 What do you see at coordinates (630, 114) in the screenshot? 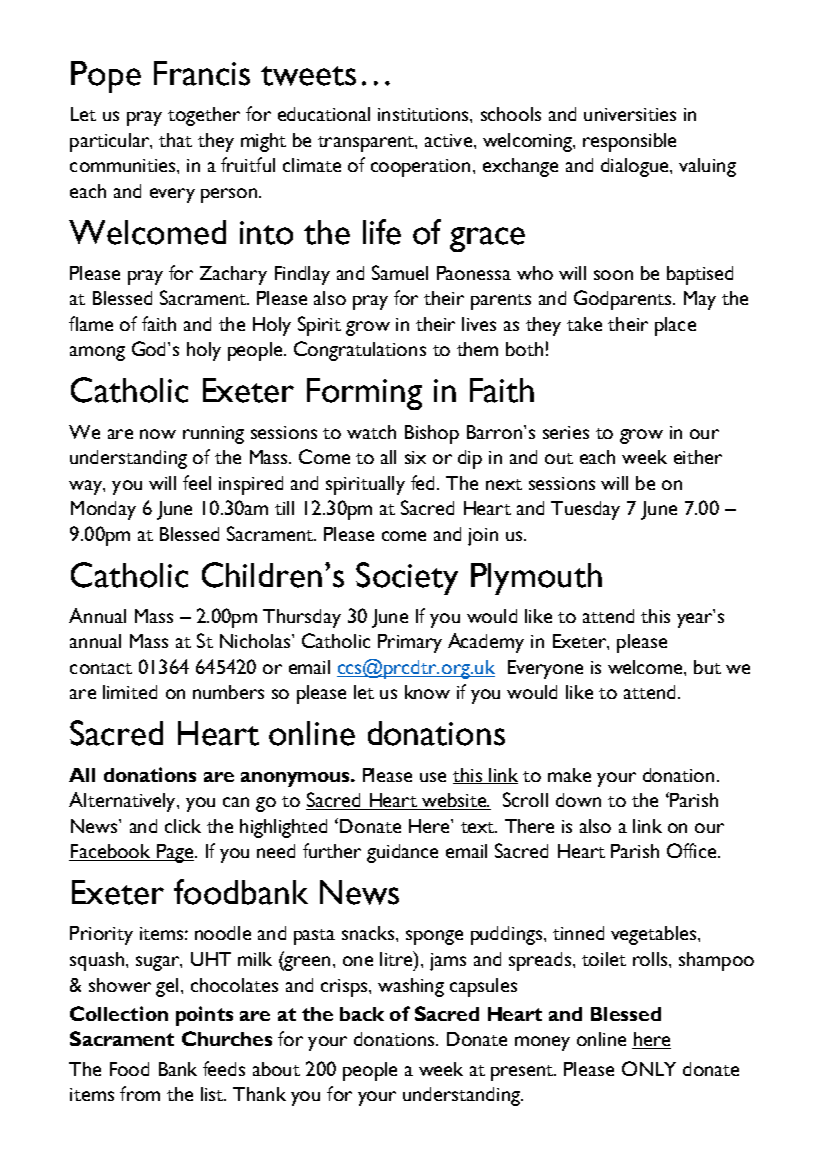
I see `universities` at bounding box center [630, 114].
